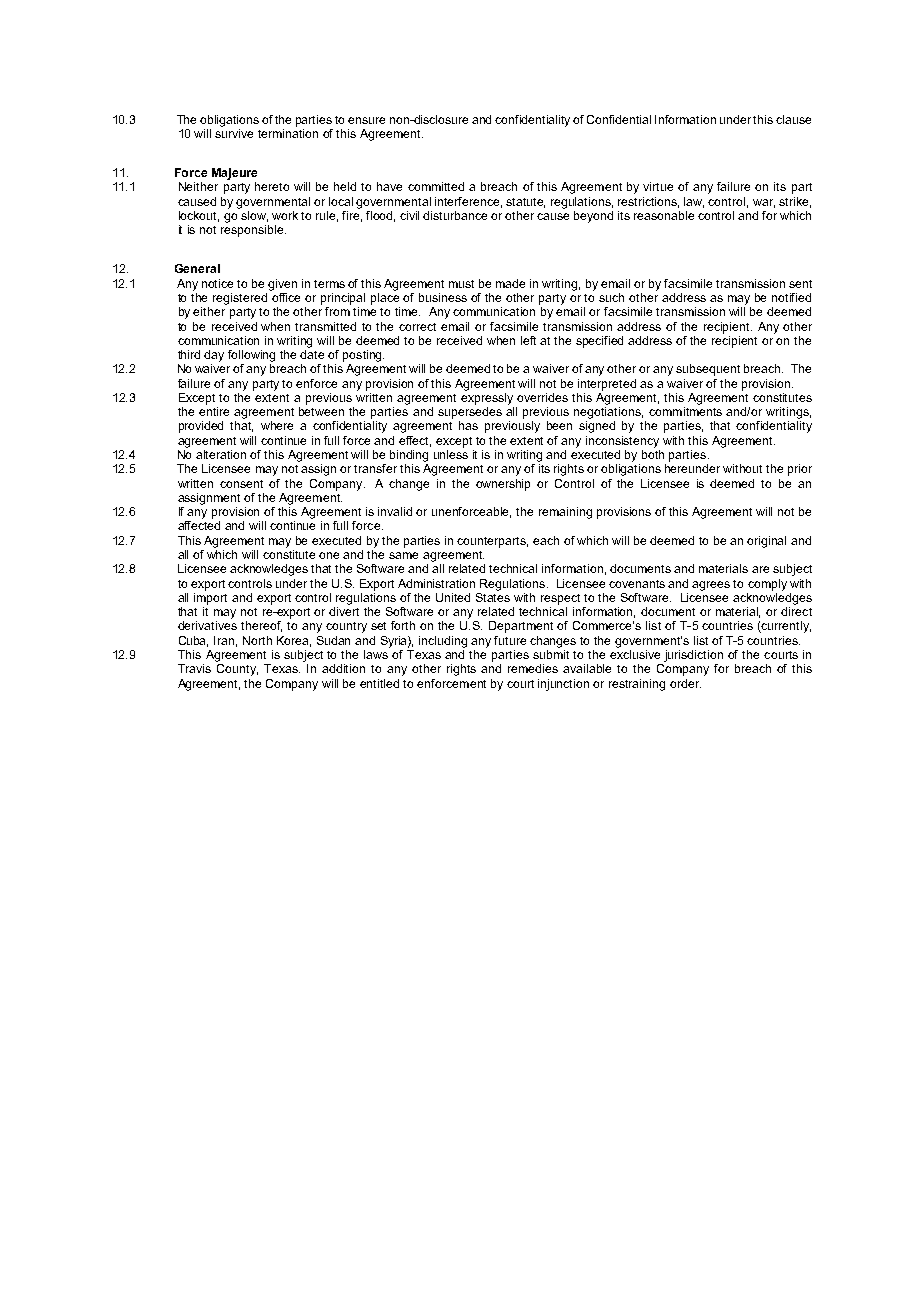 The width and height of the screenshot is (924, 1308). Describe the element at coordinates (288, 133) in the screenshot. I see `termination` at that location.
